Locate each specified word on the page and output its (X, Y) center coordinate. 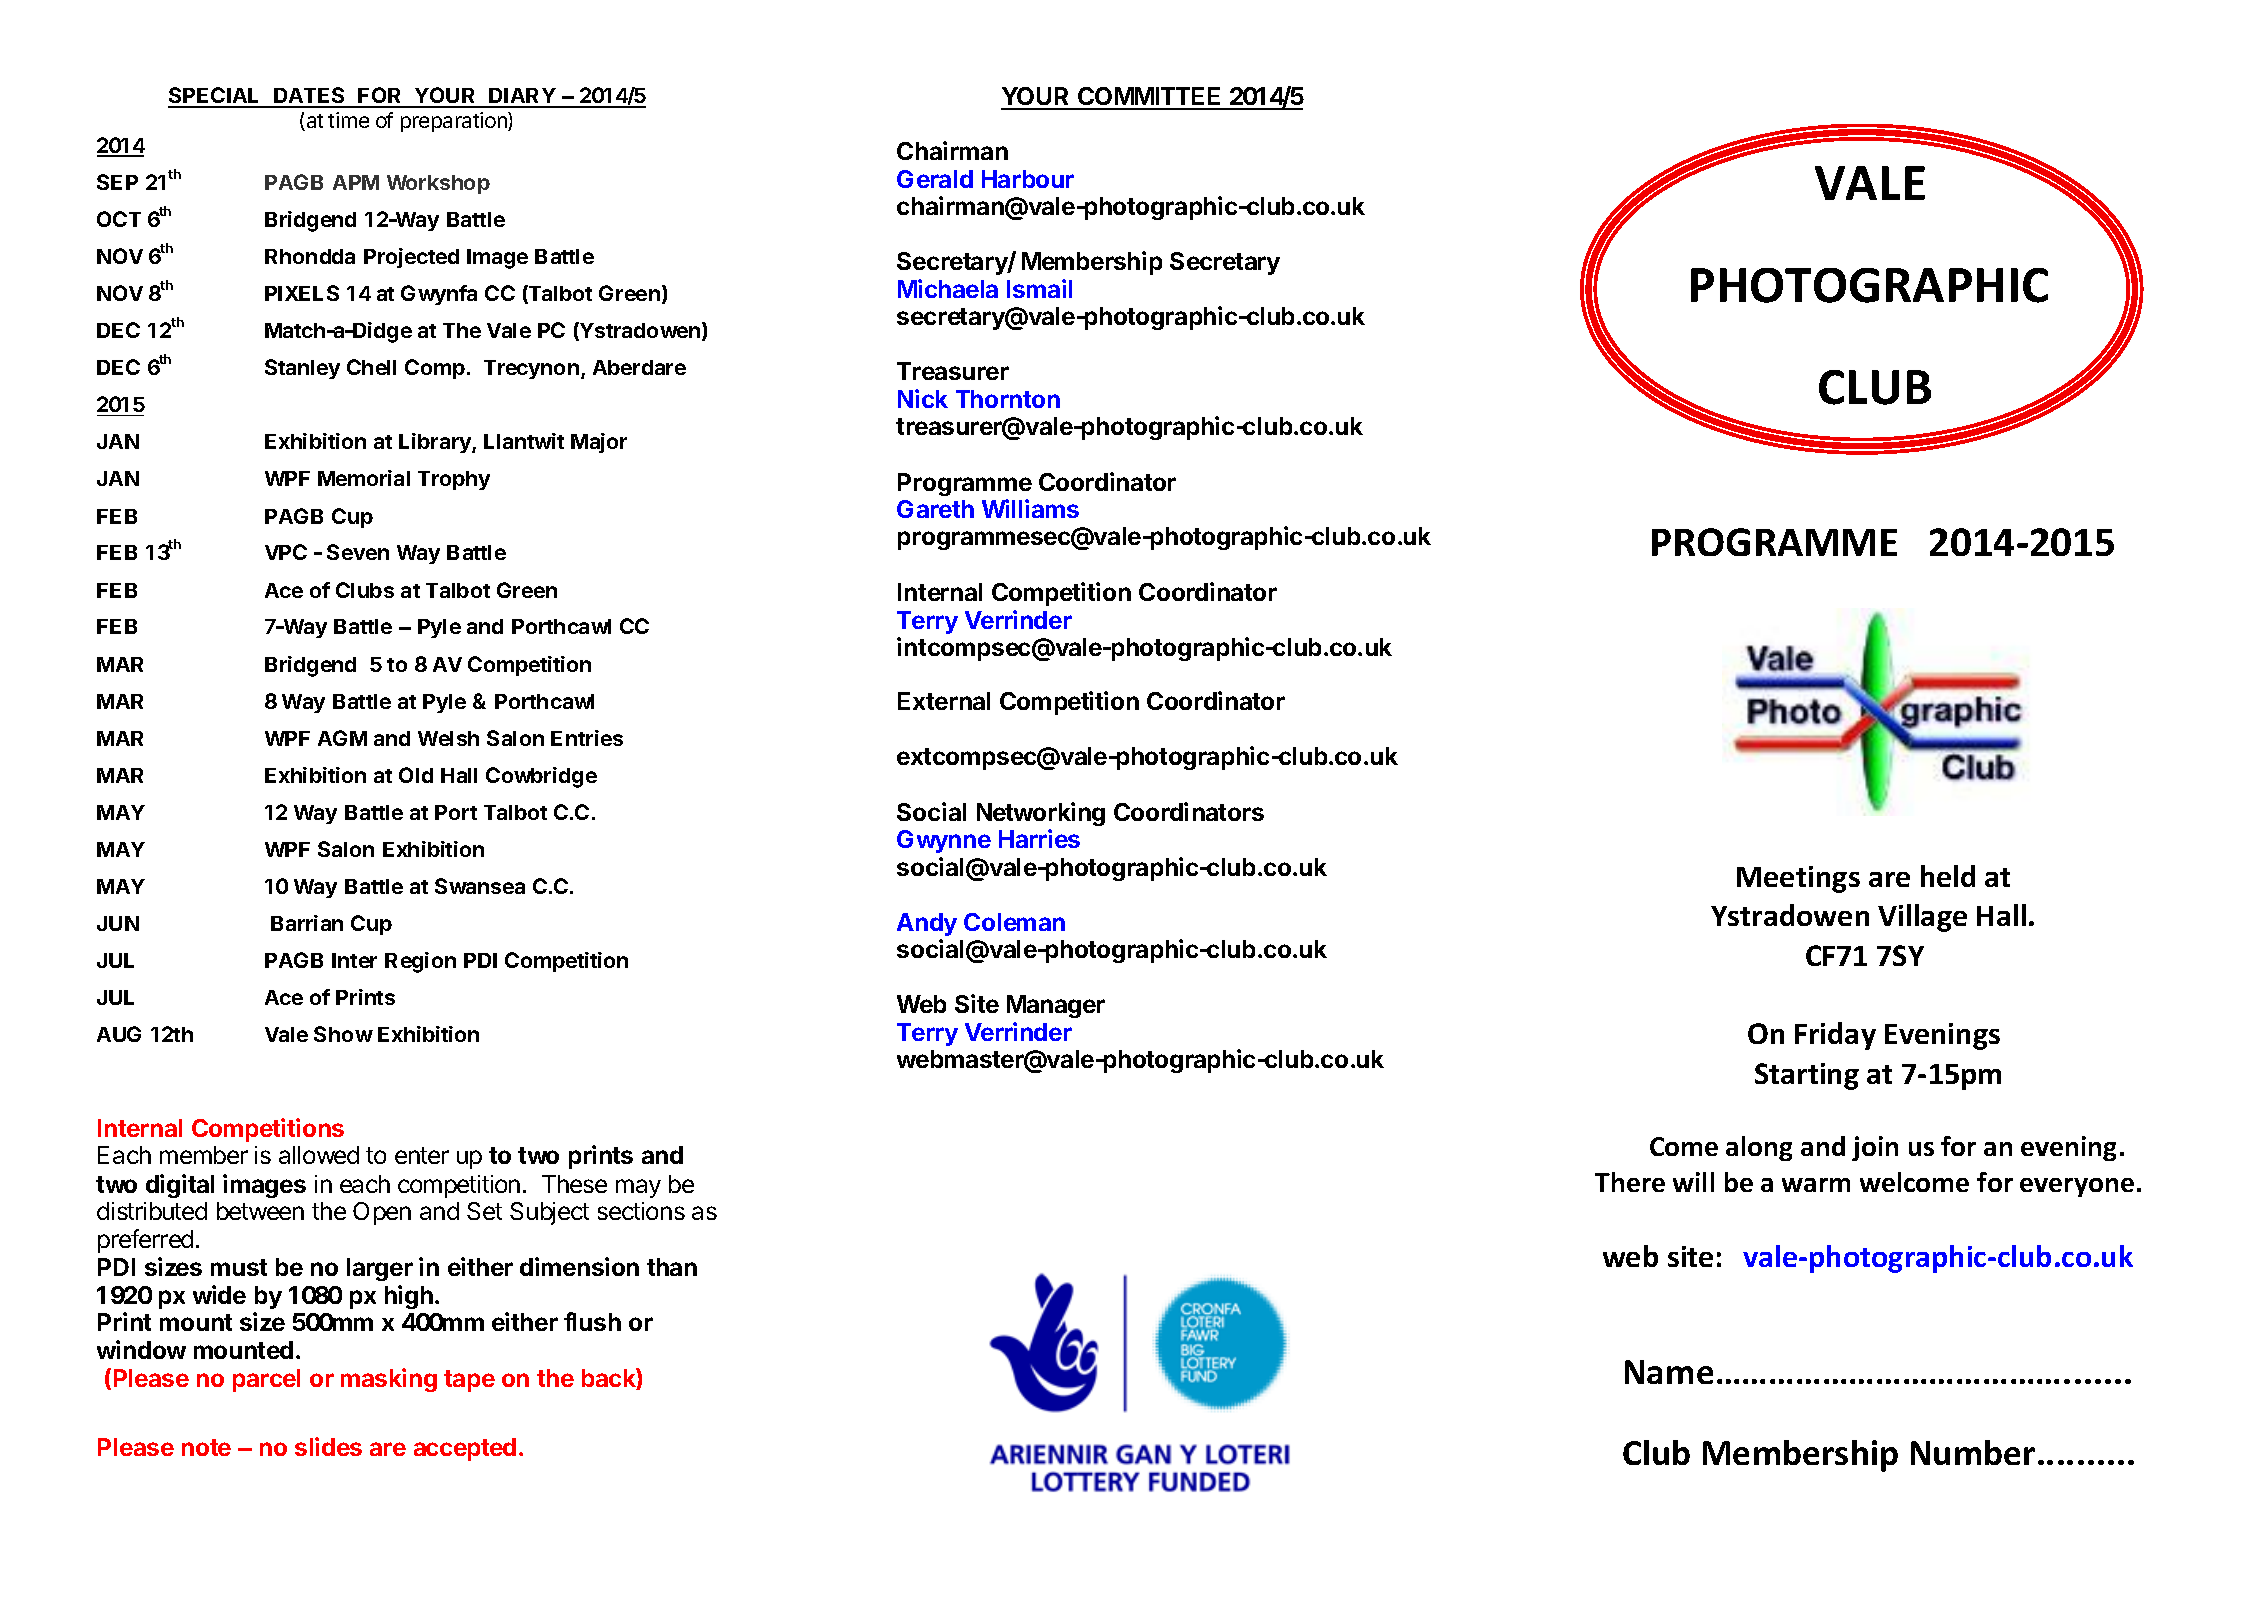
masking (389, 1380)
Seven (358, 552)
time (348, 120)
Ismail (1039, 288)
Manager (1056, 1006)
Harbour (1028, 179)
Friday (1835, 1036)
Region (420, 962)
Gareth (935, 509)
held (1948, 876)
